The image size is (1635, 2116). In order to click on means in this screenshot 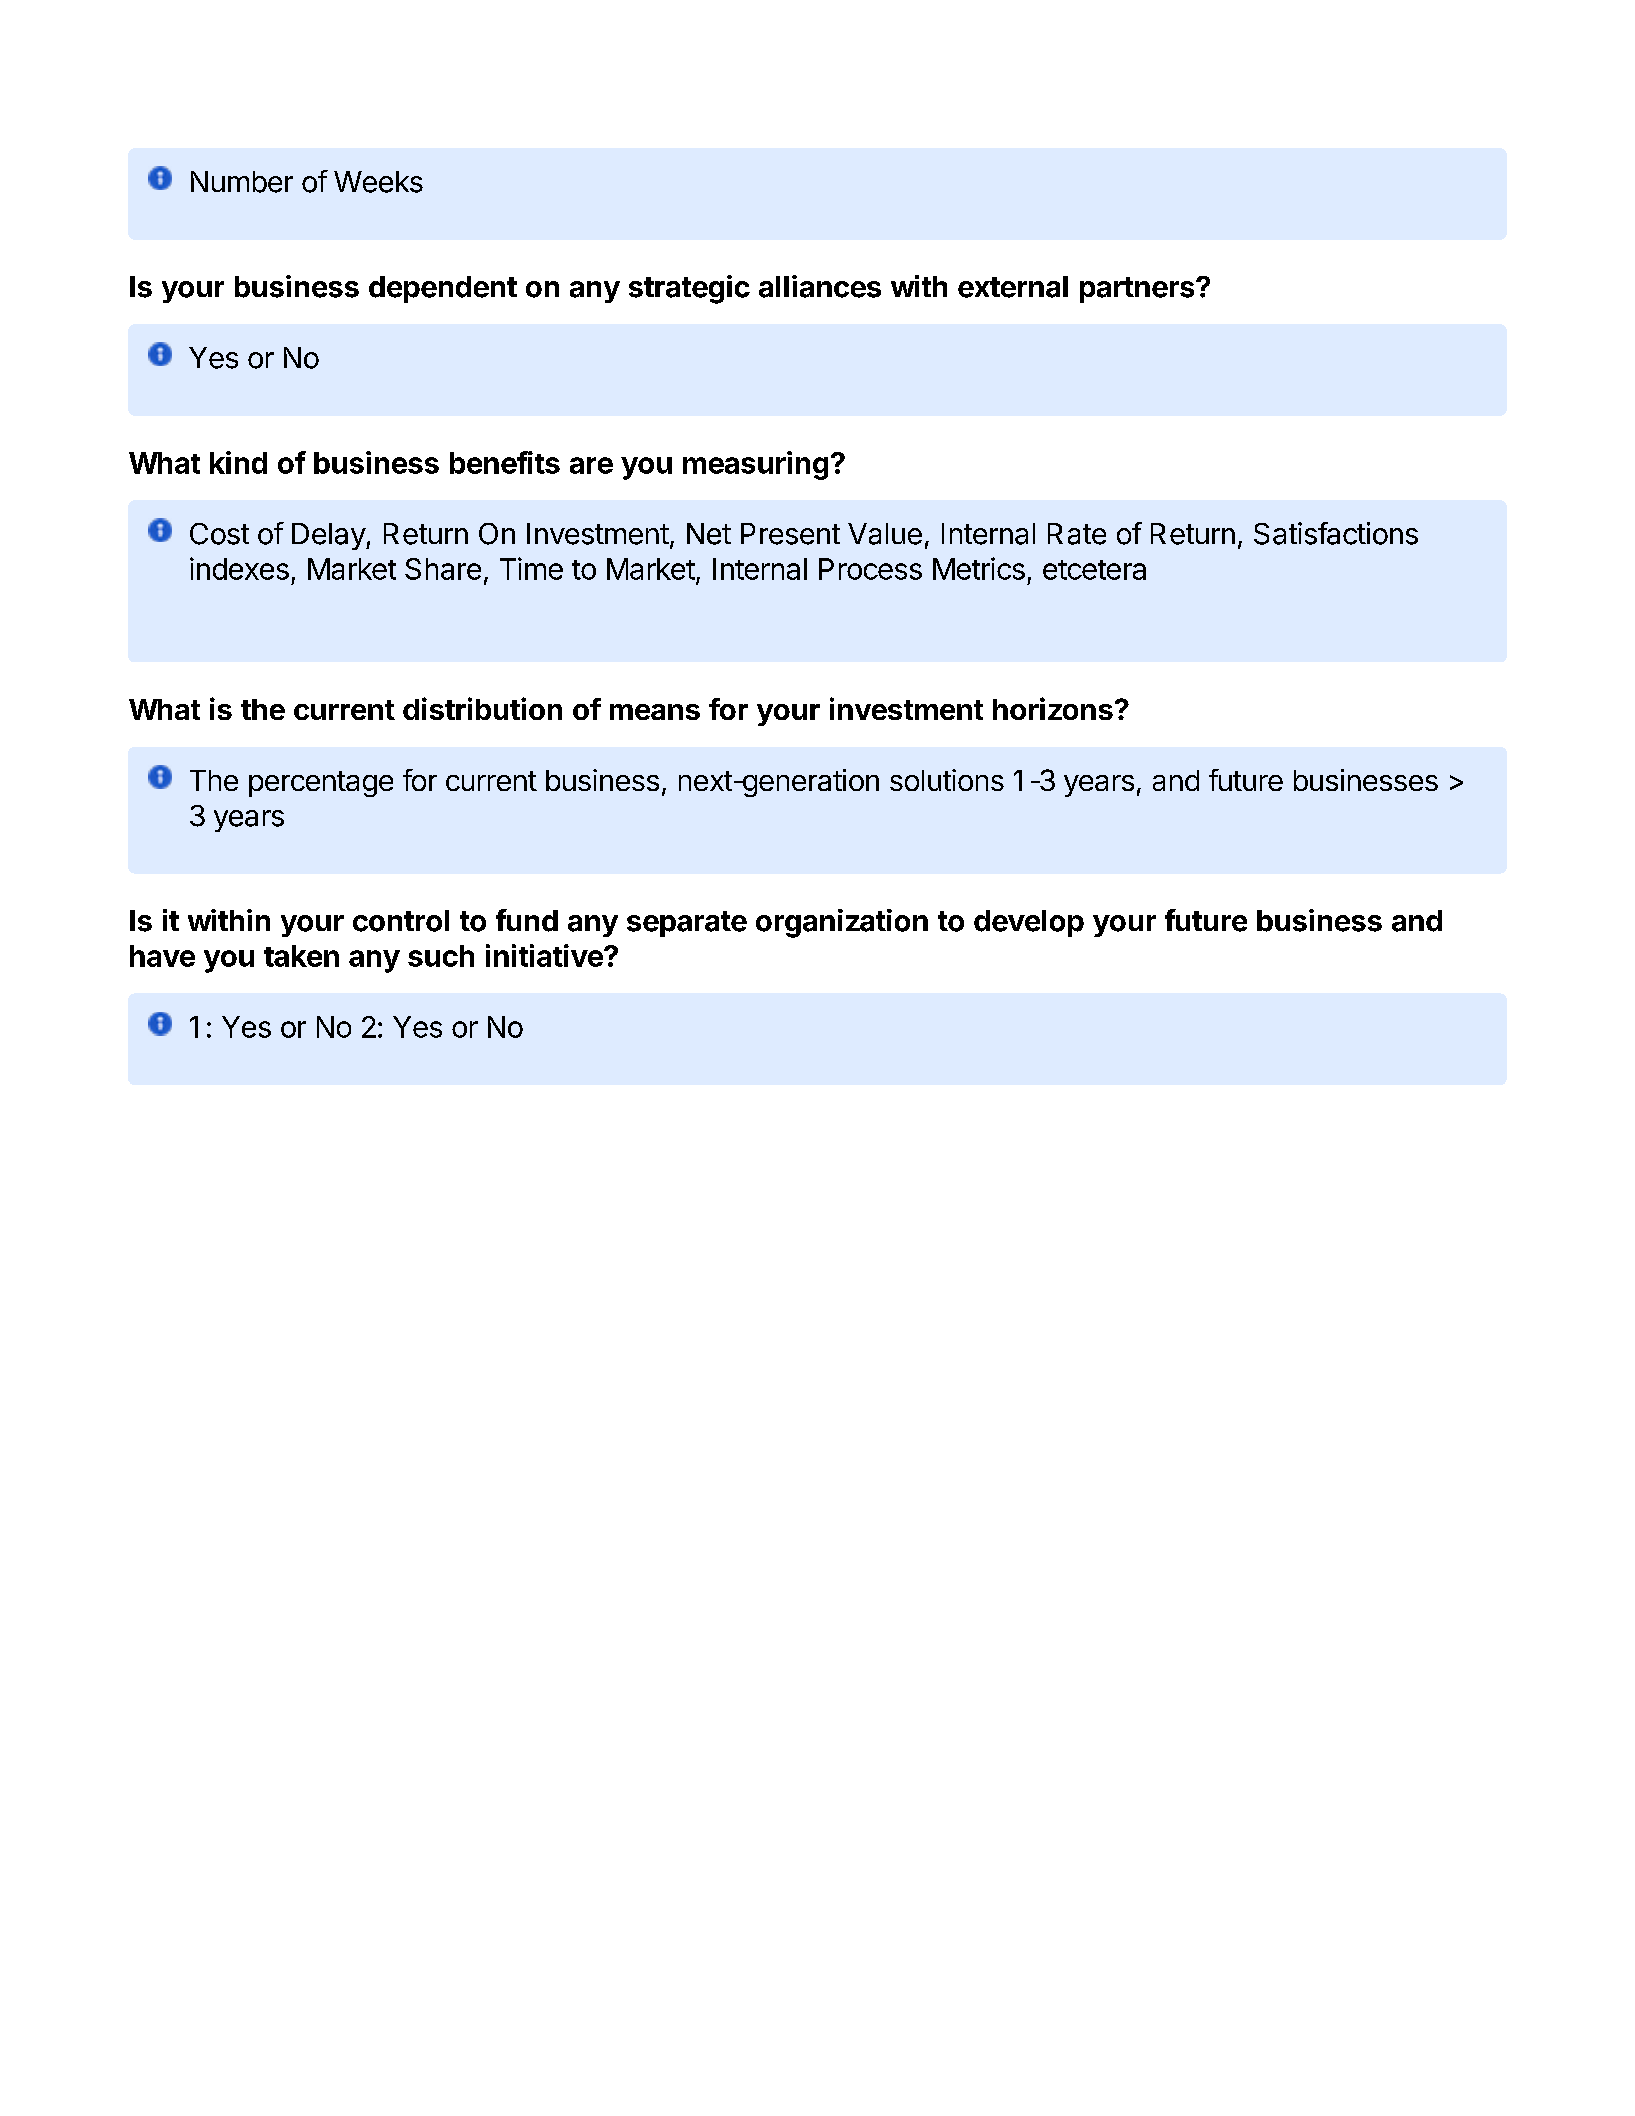, I will do `click(655, 712)`.
